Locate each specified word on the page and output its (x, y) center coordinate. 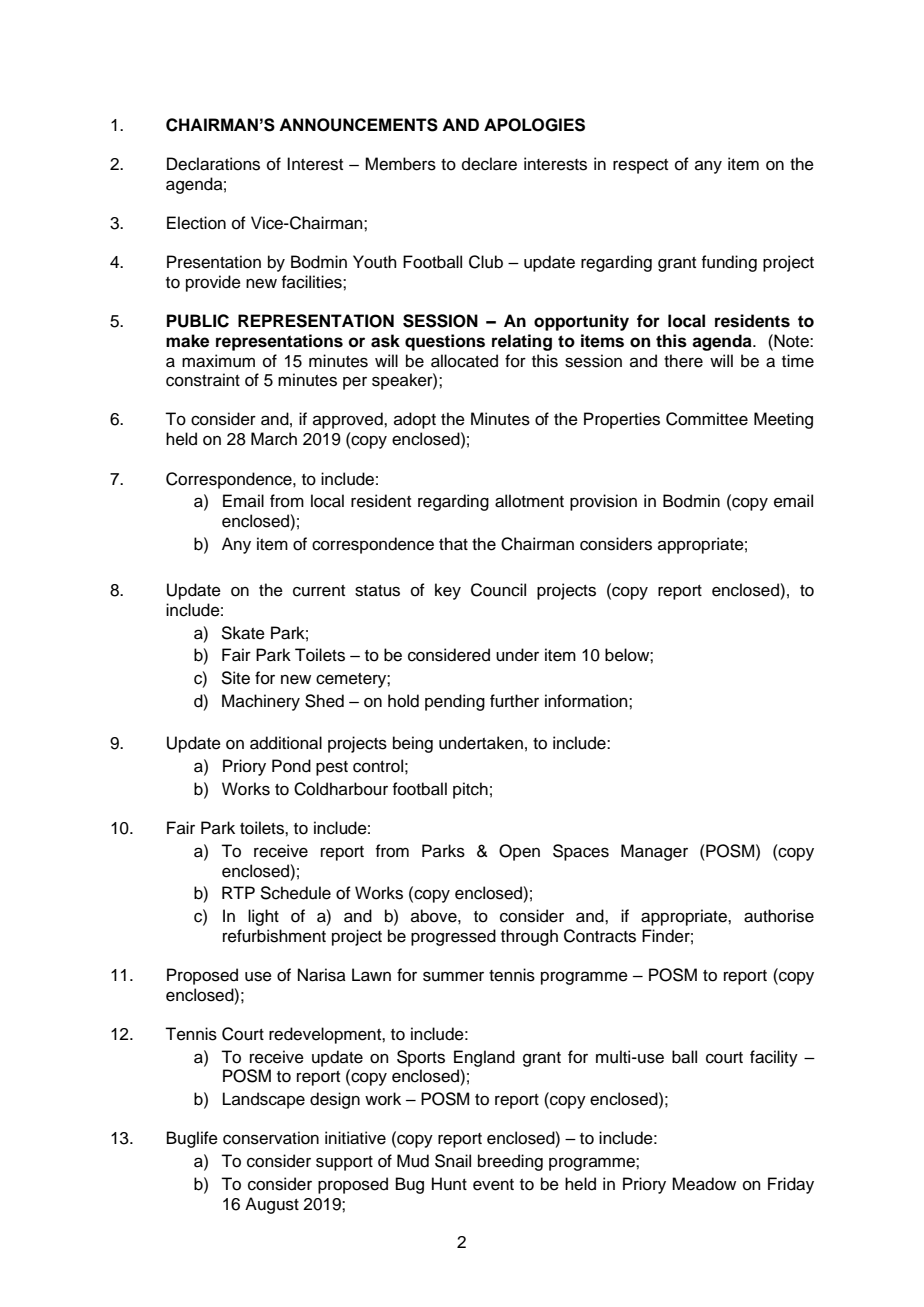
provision (603, 502)
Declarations (213, 164)
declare (489, 164)
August (272, 1205)
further (514, 701)
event (493, 1185)
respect (640, 166)
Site (235, 678)
